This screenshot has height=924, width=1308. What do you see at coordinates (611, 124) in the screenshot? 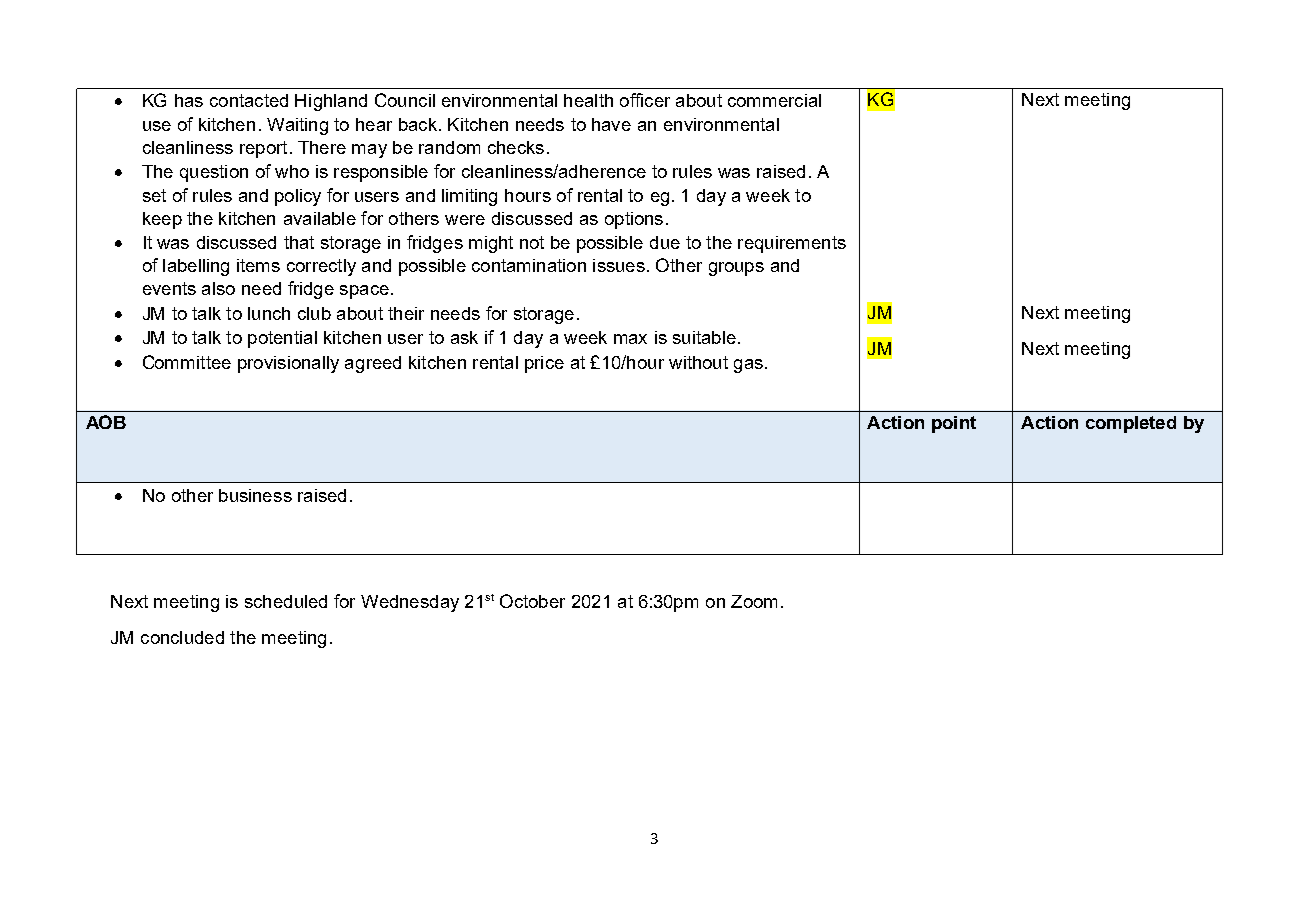
I see `have` at bounding box center [611, 124].
